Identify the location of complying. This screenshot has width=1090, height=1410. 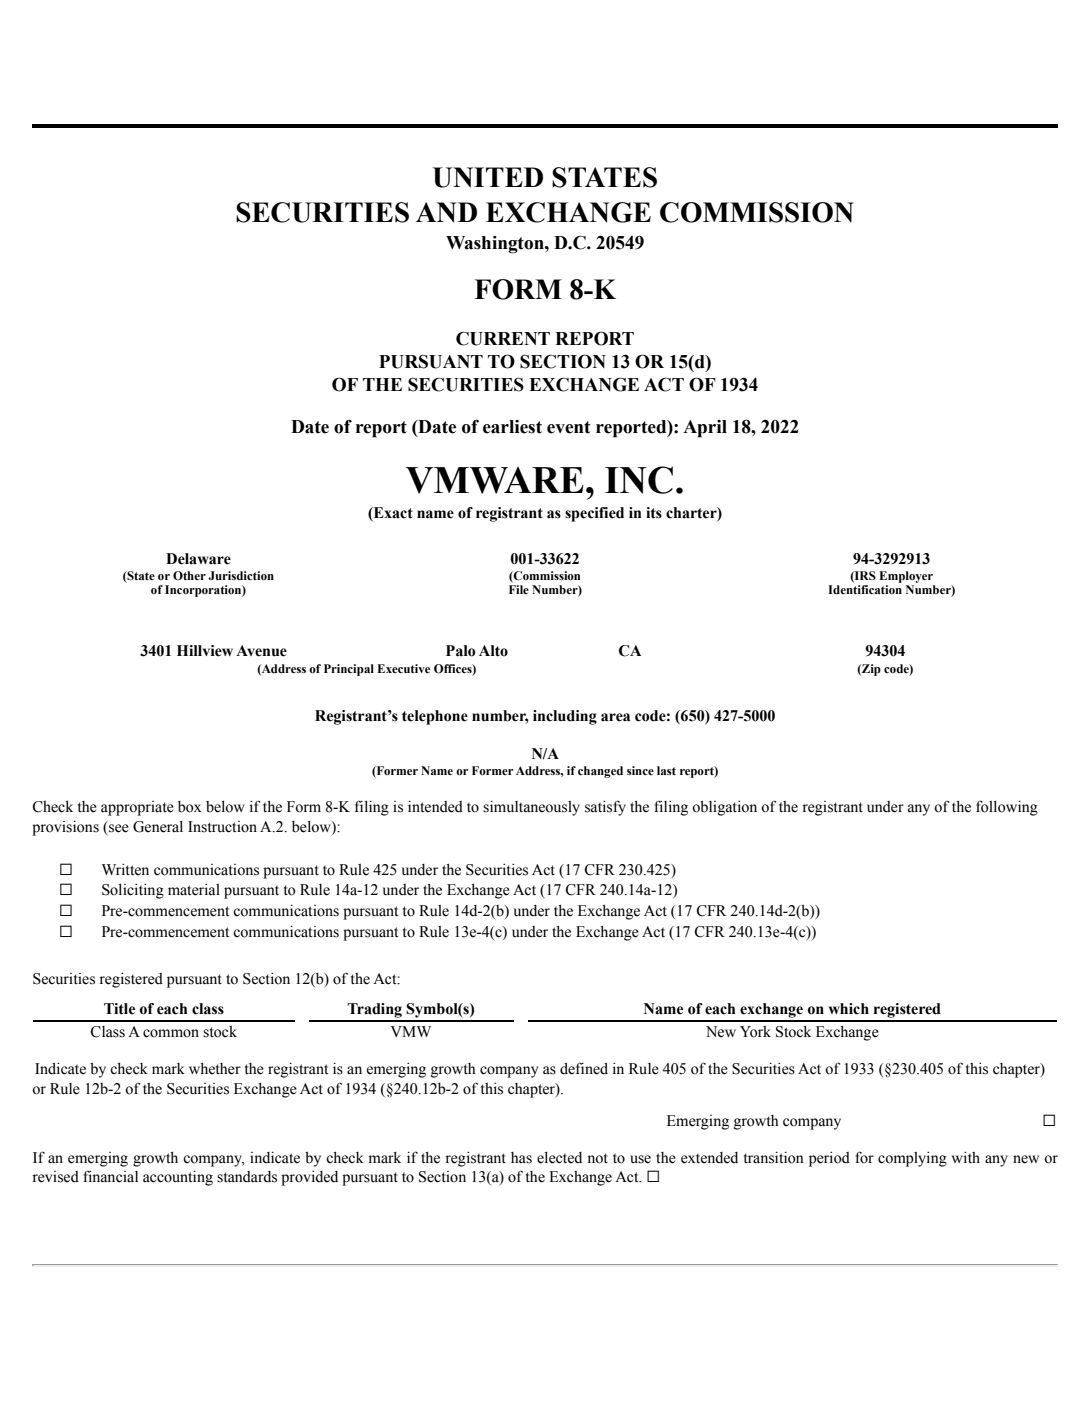
(912, 1159).
